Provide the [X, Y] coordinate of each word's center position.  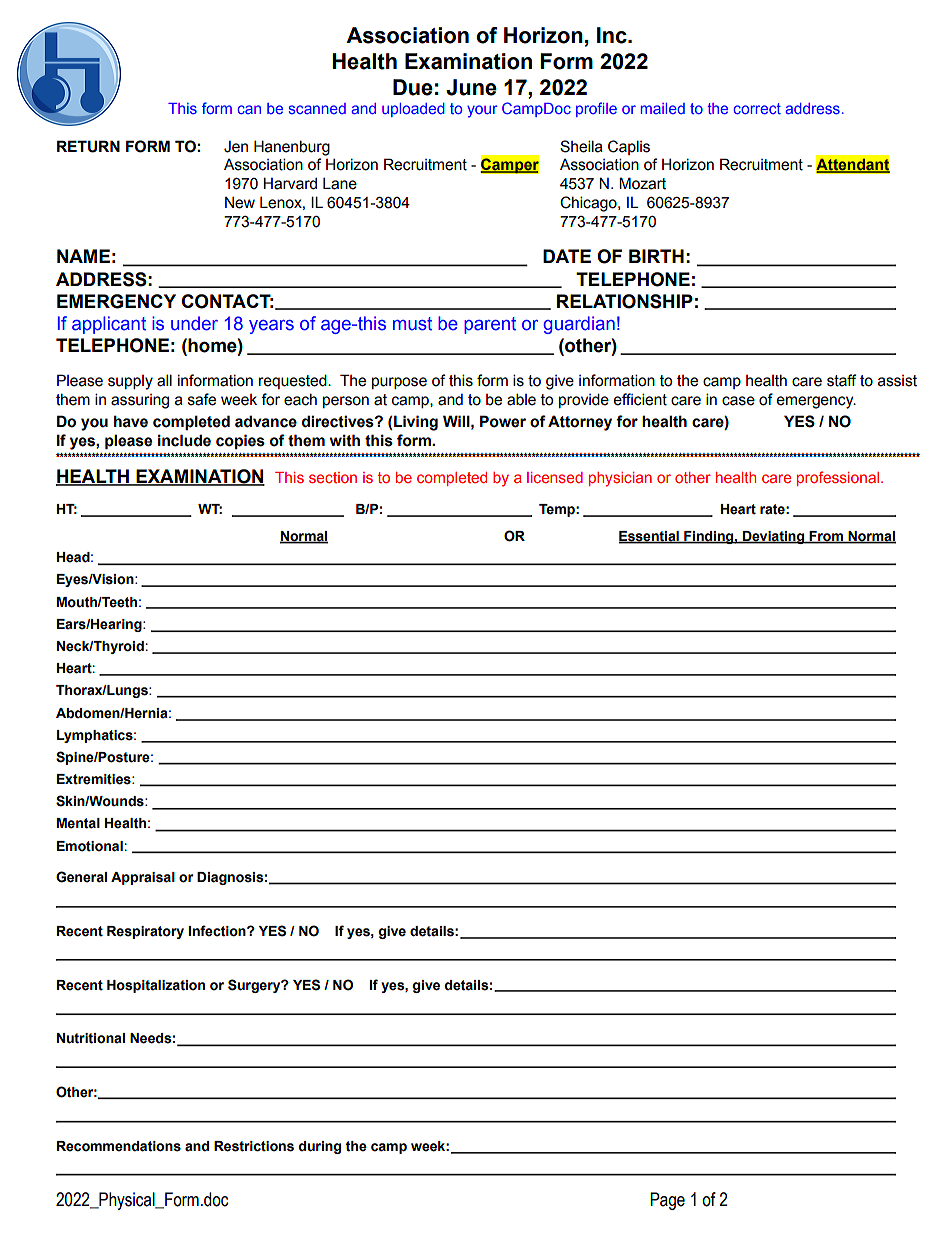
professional [839, 478]
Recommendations [119, 1146]
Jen [236, 147]
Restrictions [254, 1146]
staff [841, 380]
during [320, 1147]
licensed [555, 477]
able [521, 399]
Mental [78, 823]
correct [757, 108]
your [482, 111]
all [164, 380]
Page [667, 1201]
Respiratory [145, 932]
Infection [218, 931]
